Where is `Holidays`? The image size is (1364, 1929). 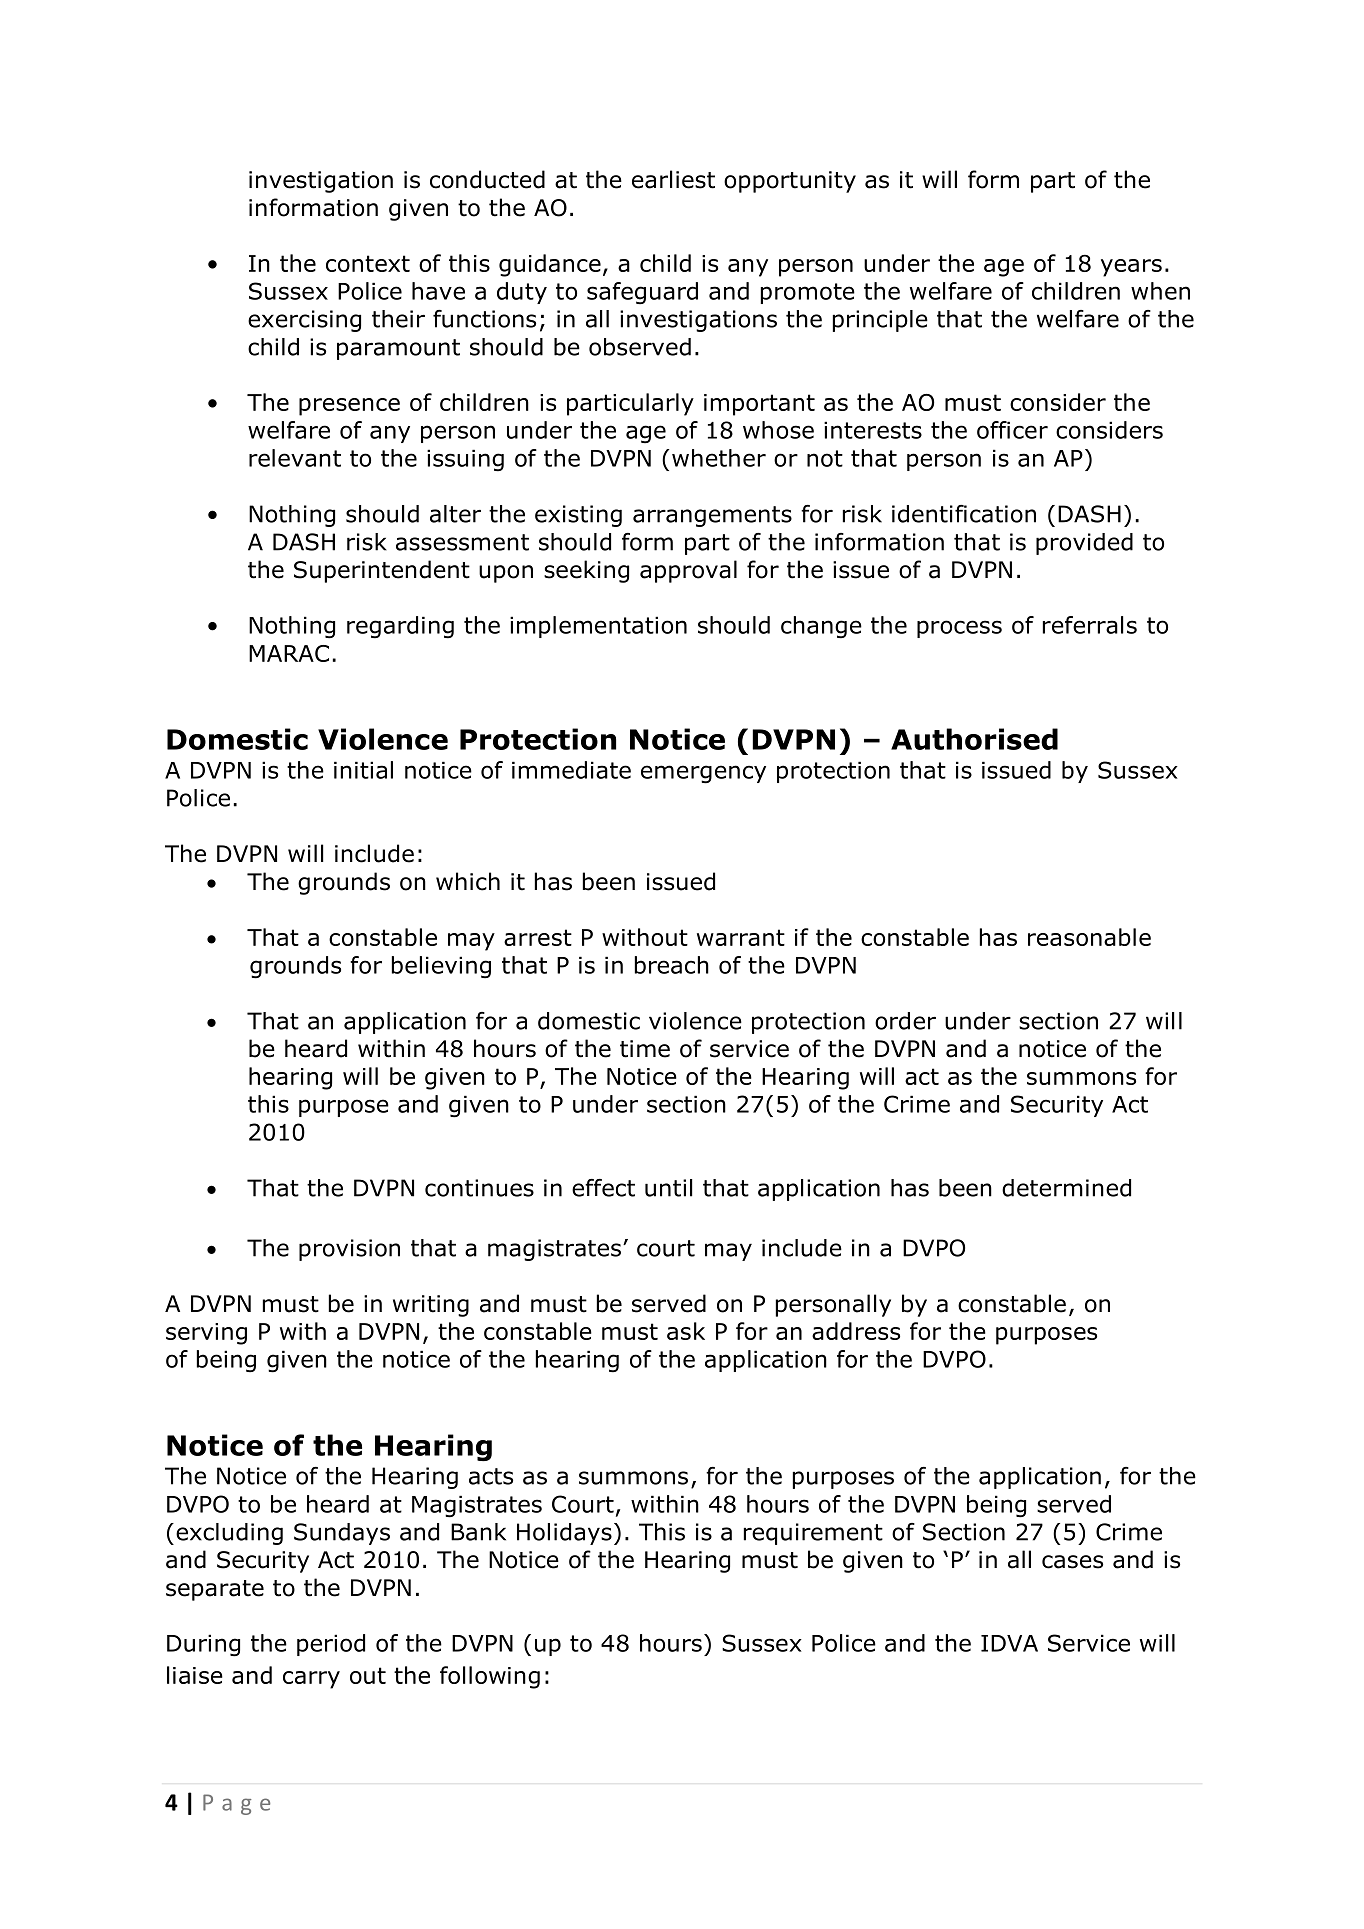 Holidays is located at coordinates (564, 1534).
